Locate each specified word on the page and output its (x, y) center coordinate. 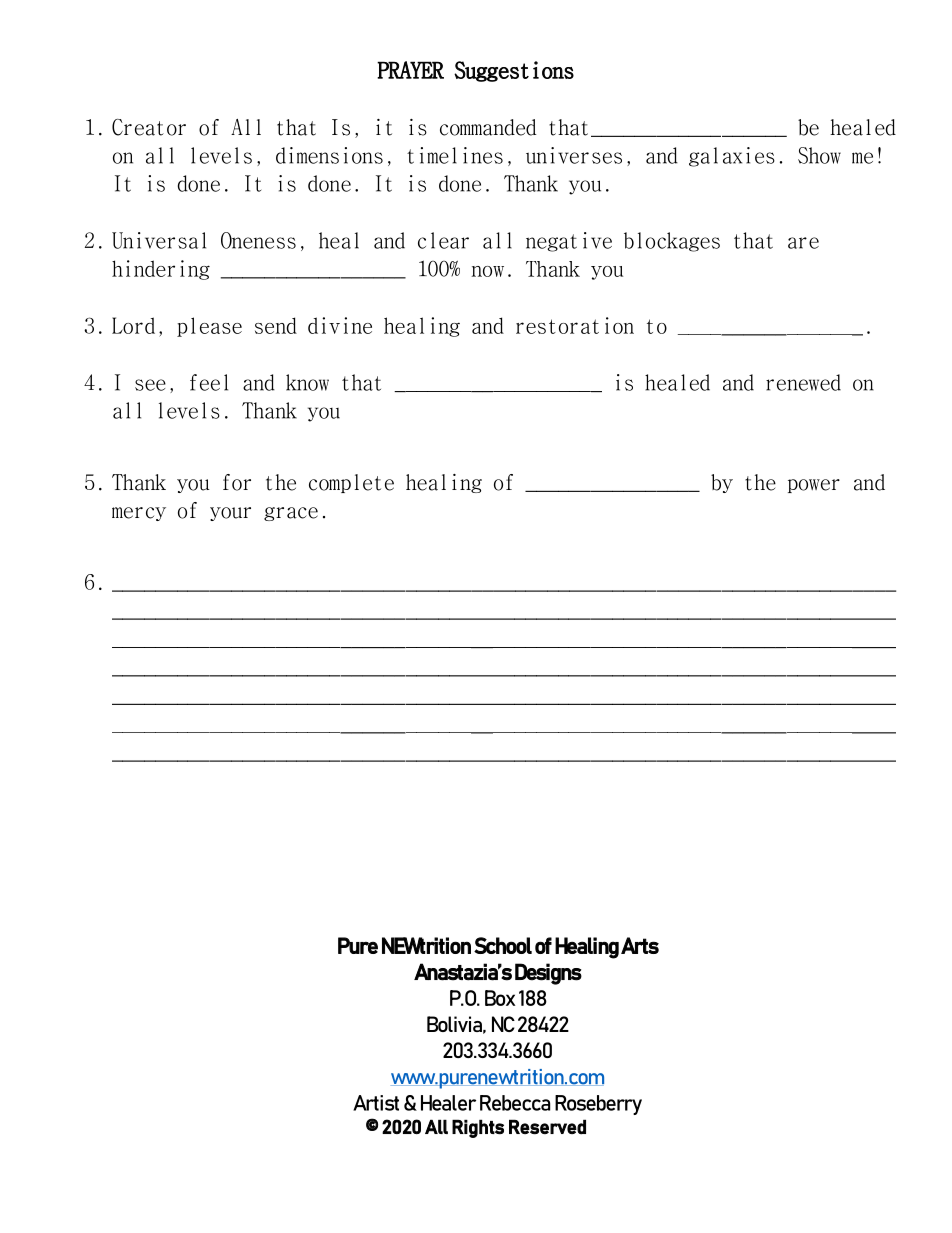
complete (351, 483)
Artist (376, 1103)
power (814, 486)
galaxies (732, 157)
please (209, 327)
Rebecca (515, 1103)
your (230, 514)
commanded (488, 127)
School (503, 945)
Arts (640, 945)
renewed (803, 382)
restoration (575, 325)
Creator (149, 127)
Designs (548, 974)
